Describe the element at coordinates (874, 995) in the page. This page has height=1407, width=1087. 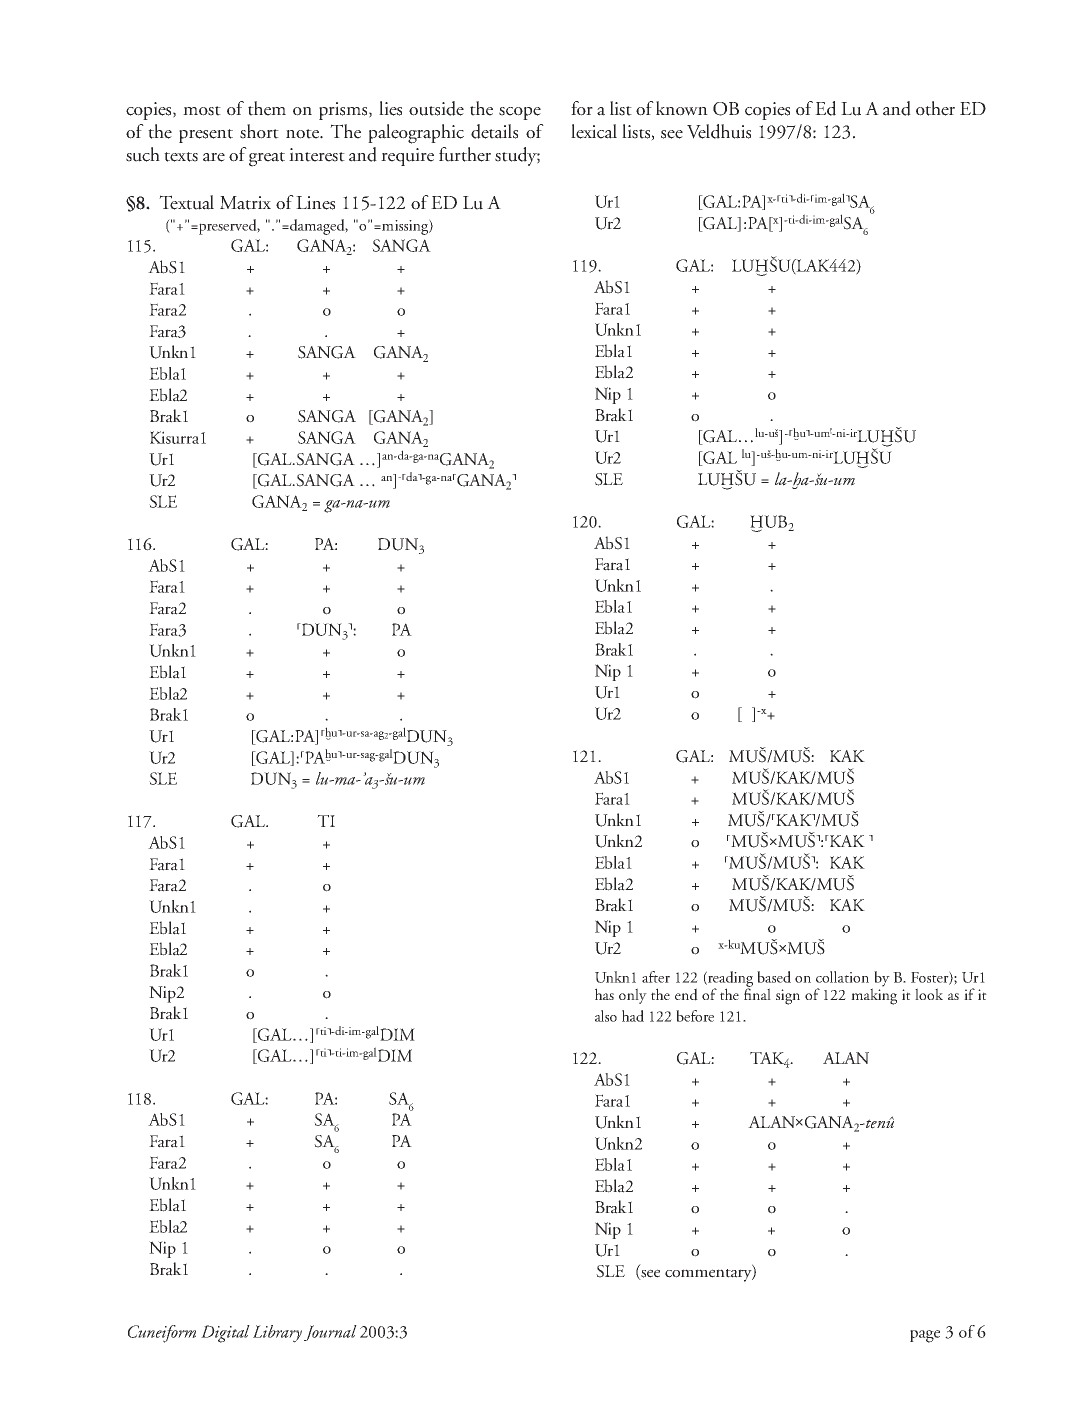
I see `making` at that location.
